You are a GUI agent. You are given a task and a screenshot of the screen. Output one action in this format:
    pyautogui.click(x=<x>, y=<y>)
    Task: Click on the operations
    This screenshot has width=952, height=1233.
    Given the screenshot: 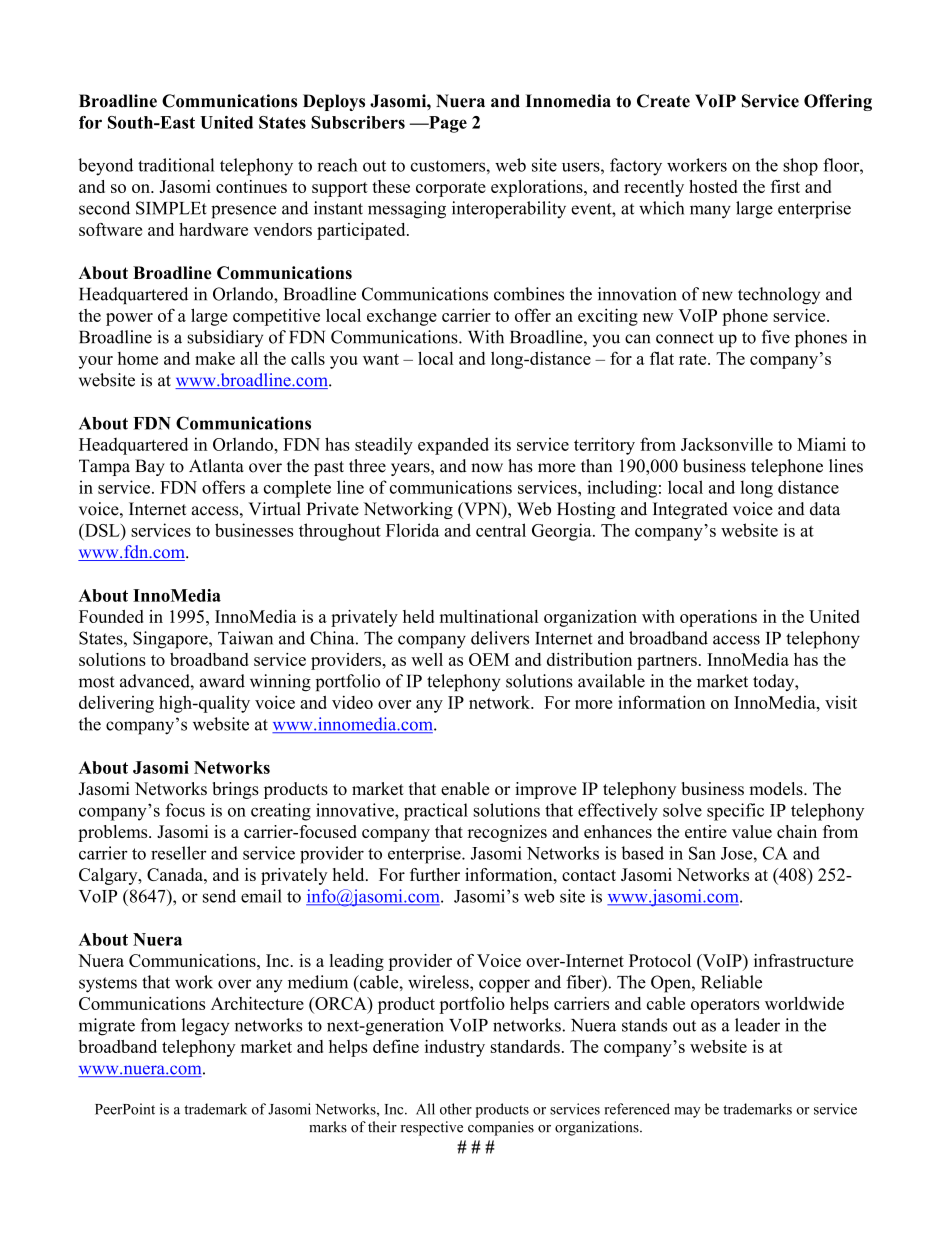 What is the action you would take?
    pyautogui.click(x=718, y=618)
